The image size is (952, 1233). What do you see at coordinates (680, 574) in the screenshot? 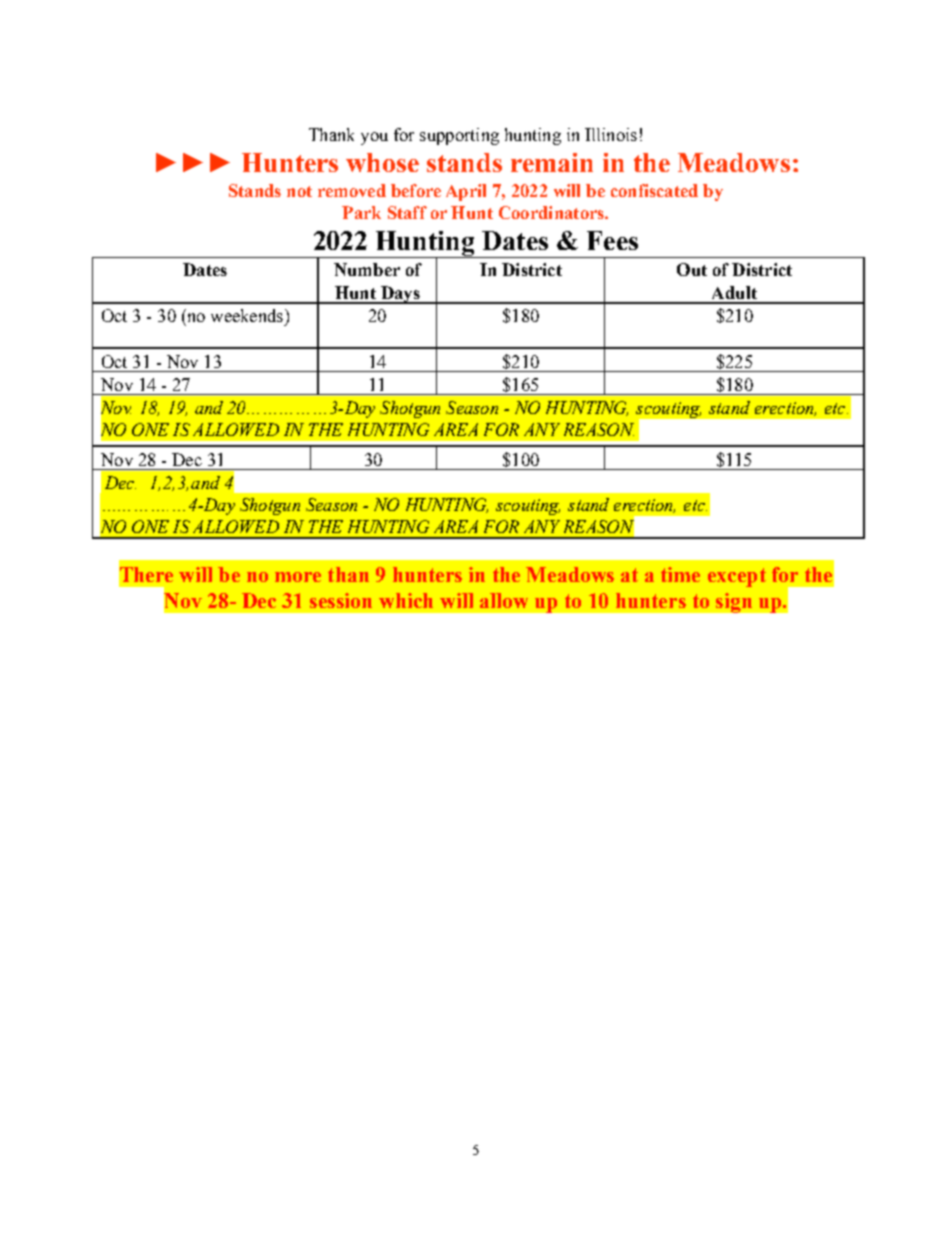
I see `time` at bounding box center [680, 574].
